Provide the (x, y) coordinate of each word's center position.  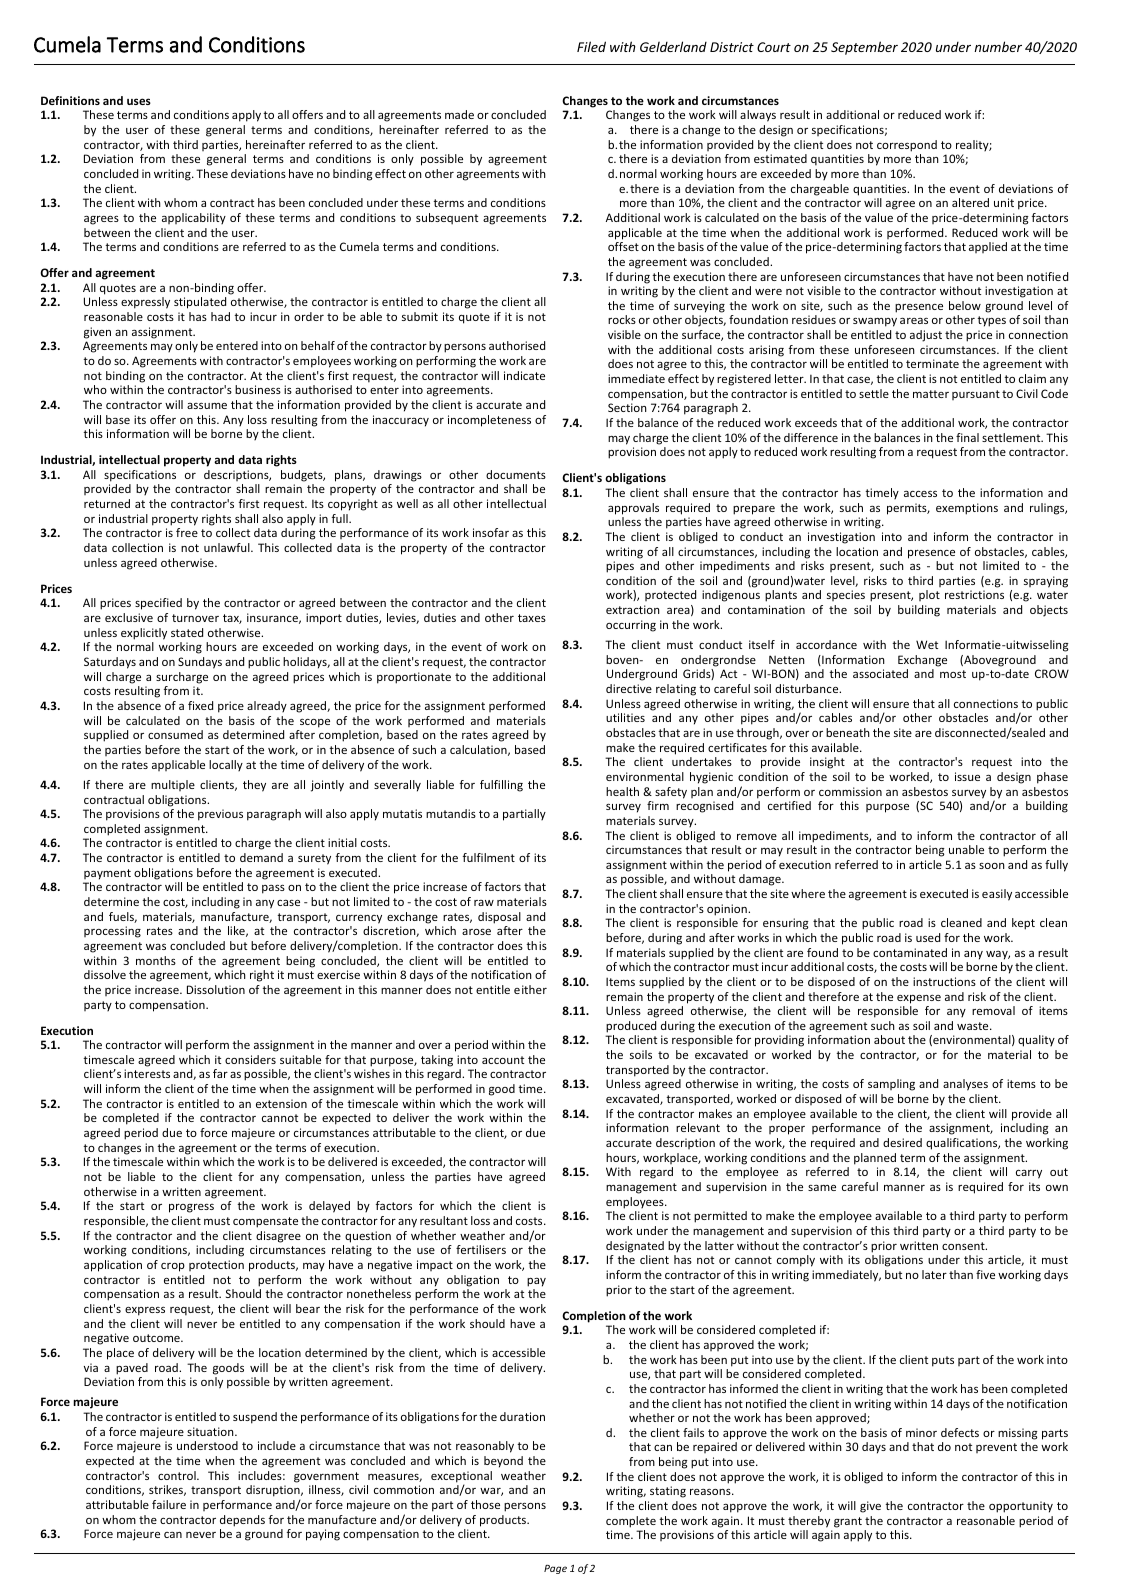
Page (555, 1569)
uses (139, 101)
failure (169, 1504)
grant (848, 1522)
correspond (907, 146)
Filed (591, 46)
